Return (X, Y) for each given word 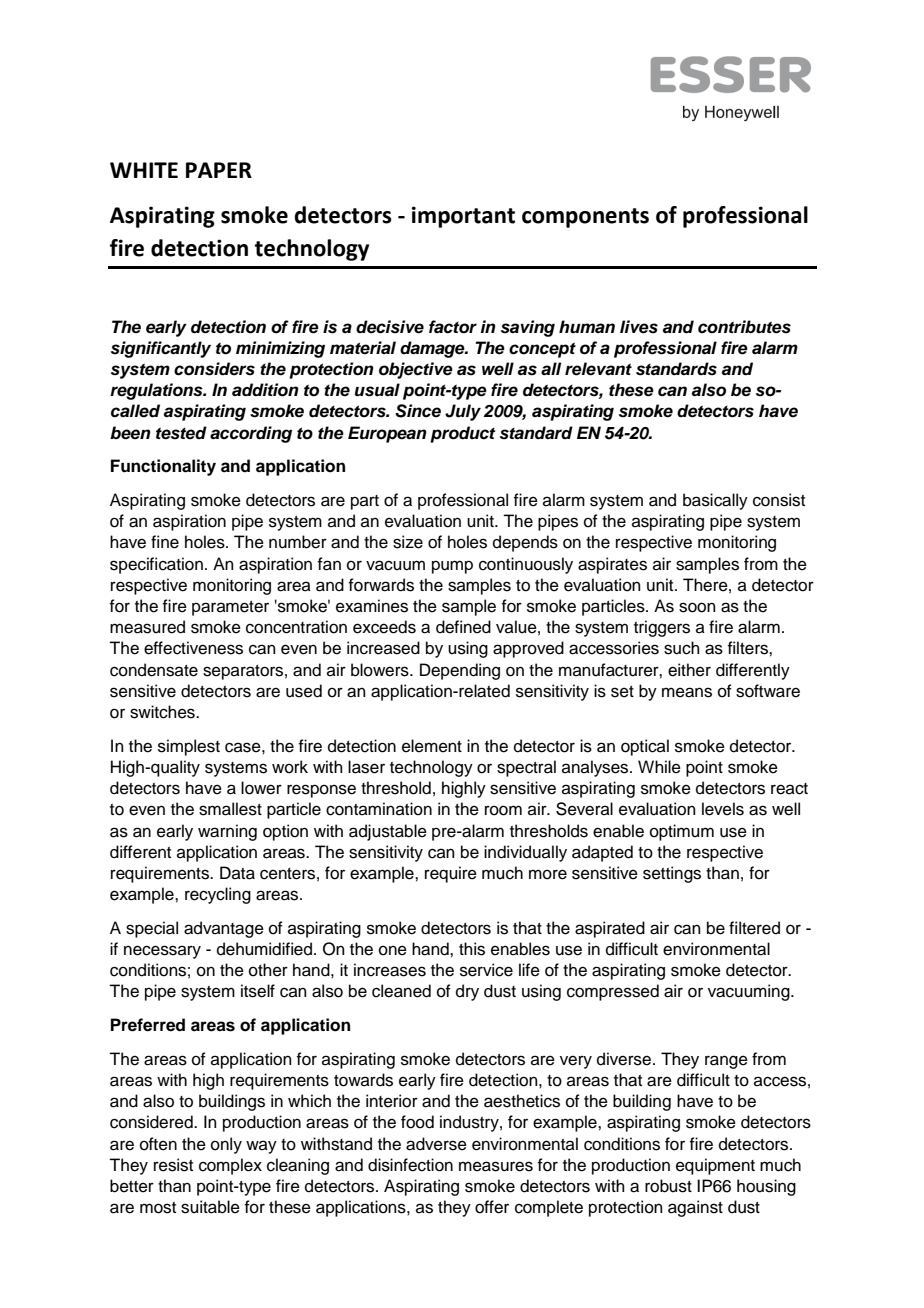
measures (496, 1166)
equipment (715, 1166)
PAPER (219, 170)
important (463, 217)
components (585, 218)
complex (230, 1166)
